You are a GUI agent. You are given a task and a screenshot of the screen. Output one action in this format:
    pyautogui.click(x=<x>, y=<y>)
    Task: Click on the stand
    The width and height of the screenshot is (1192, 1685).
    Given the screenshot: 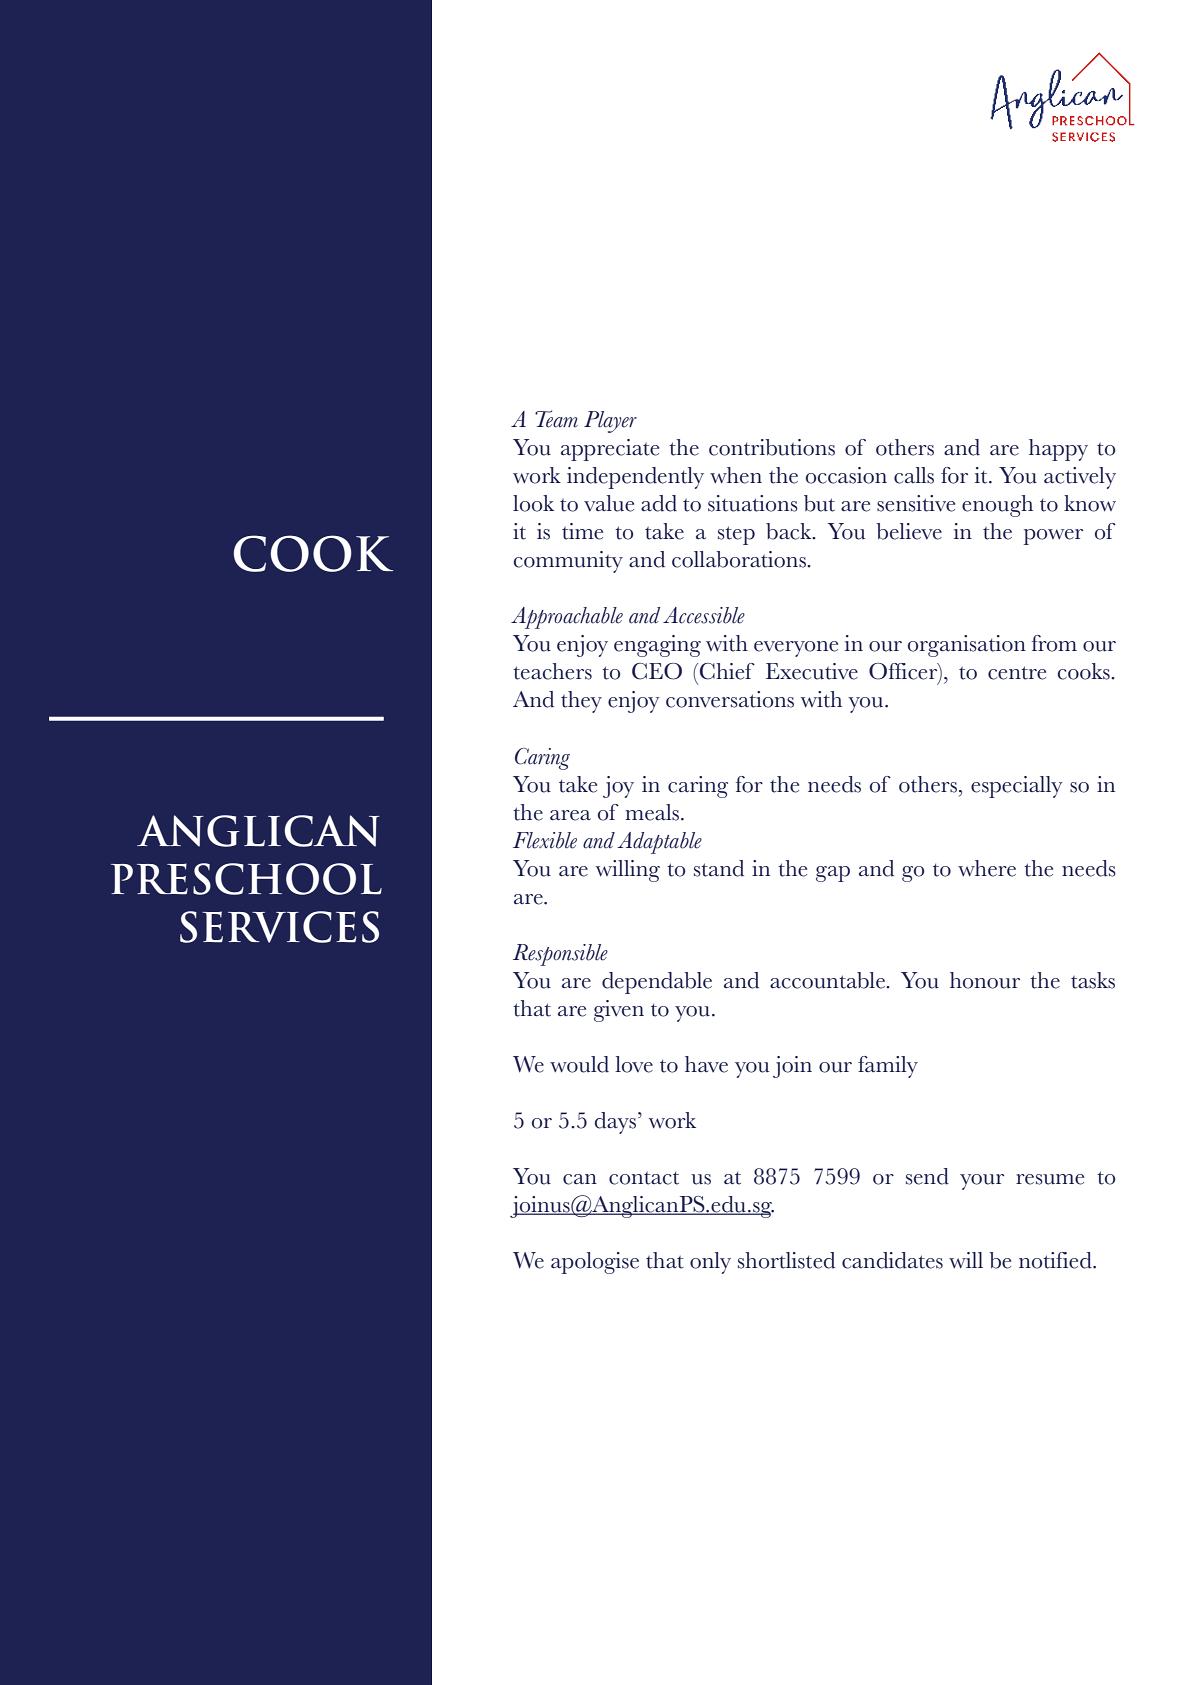 What is the action you would take?
    pyautogui.click(x=719, y=868)
